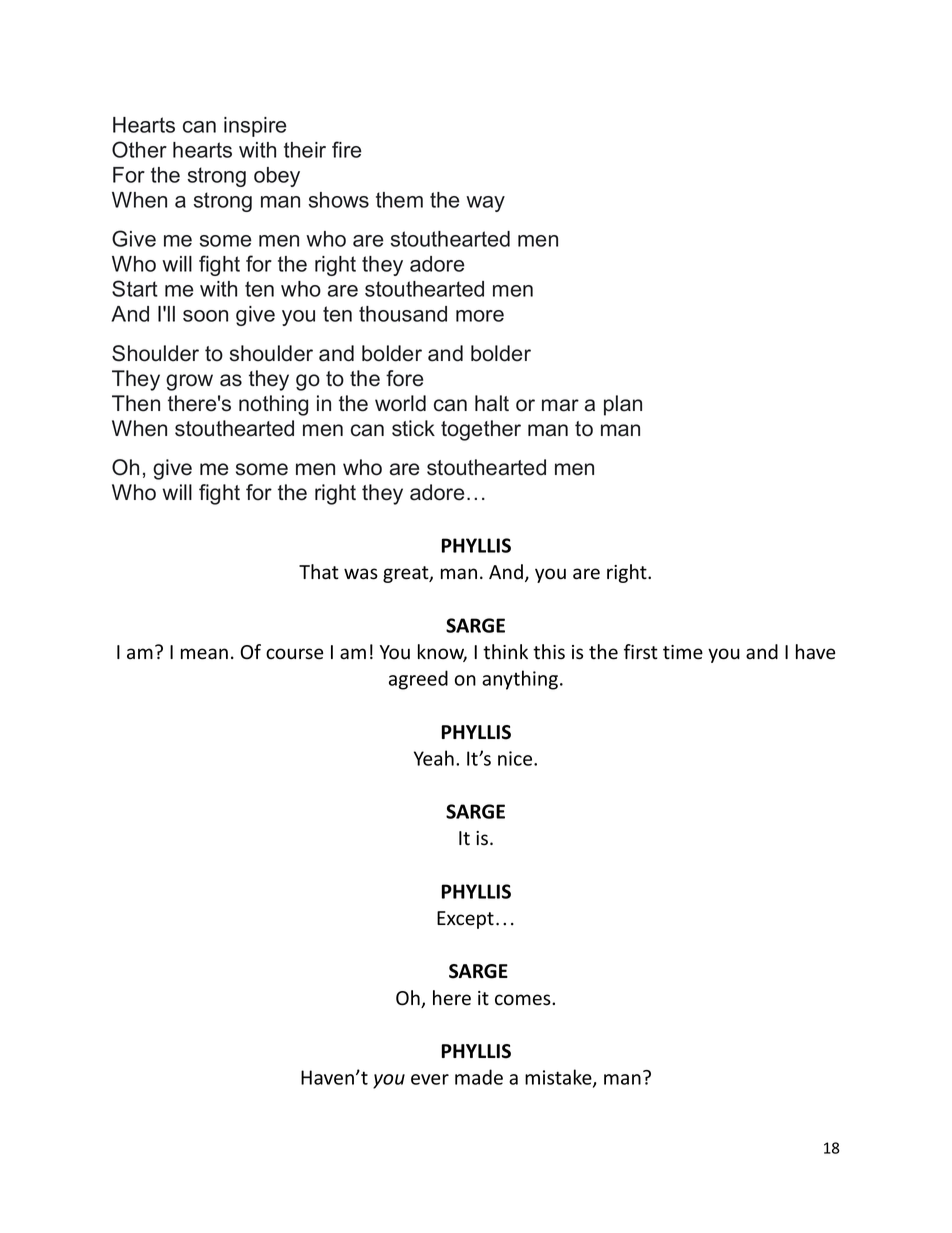  Describe the element at coordinates (361, 574) in the page. I see `was` at that location.
